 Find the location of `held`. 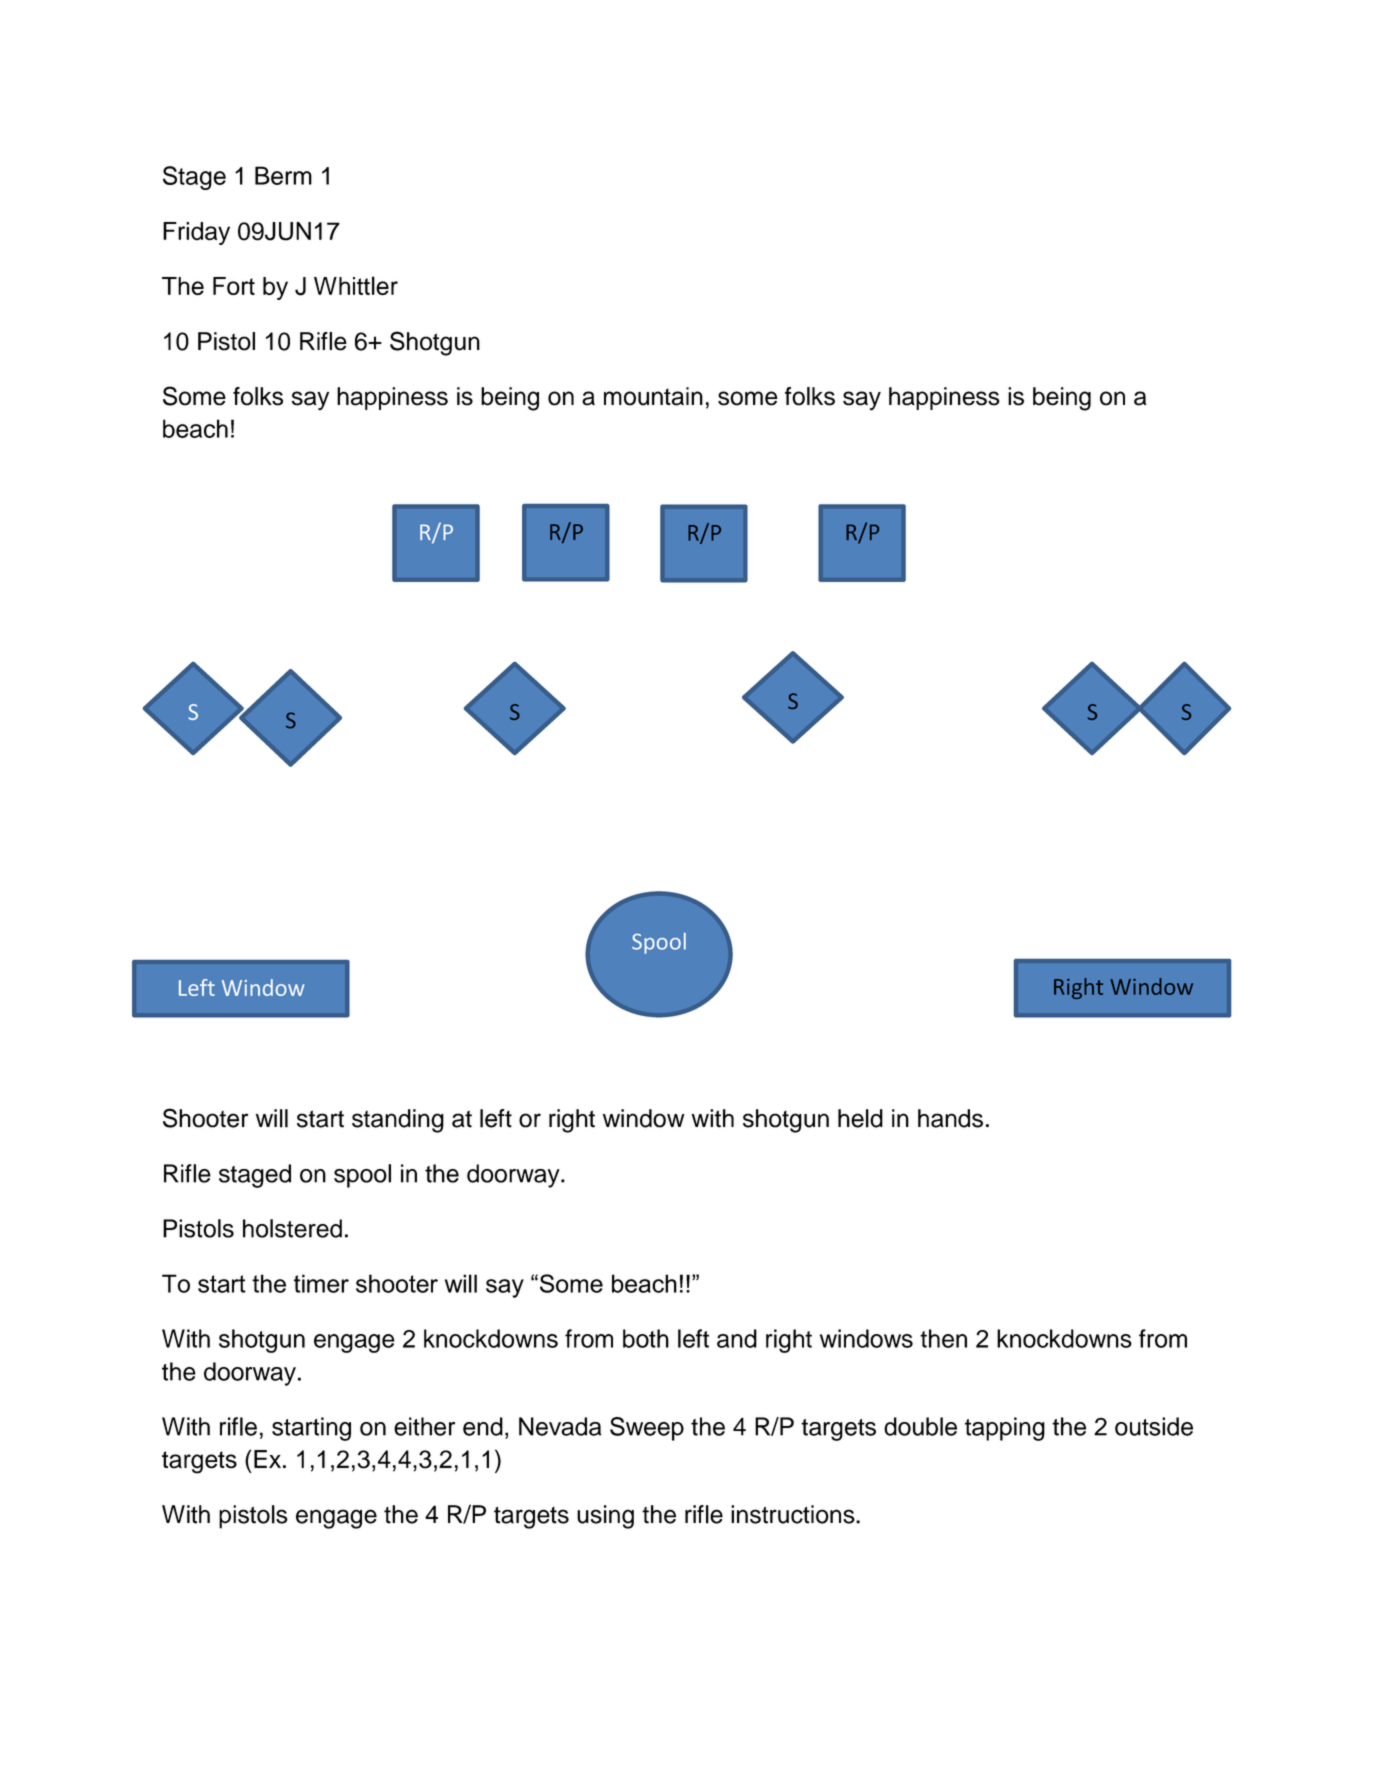

held is located at coordinates (860, 1118).
